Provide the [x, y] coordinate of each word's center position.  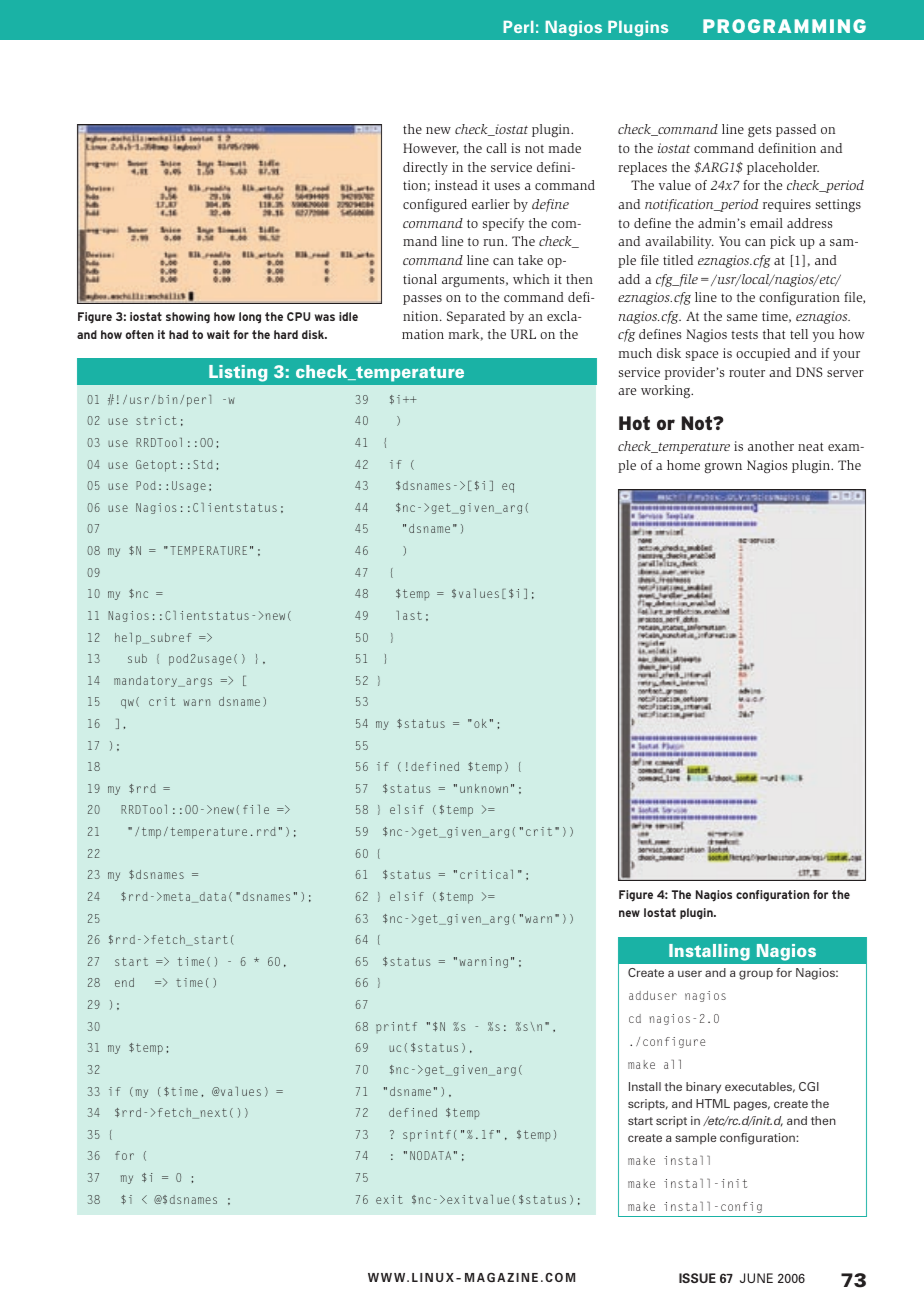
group [756, 975]
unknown [484, 788]
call [496, 148]
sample [696, 1139]
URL [523, 334]
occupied [763, 354]
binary [703, 1088]
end [124, 982]
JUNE [756, 1278]
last [409, 615]
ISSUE [697, 1278]
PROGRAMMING [784, 26]
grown [723, 468]
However [431, 149]
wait [218, 334]
